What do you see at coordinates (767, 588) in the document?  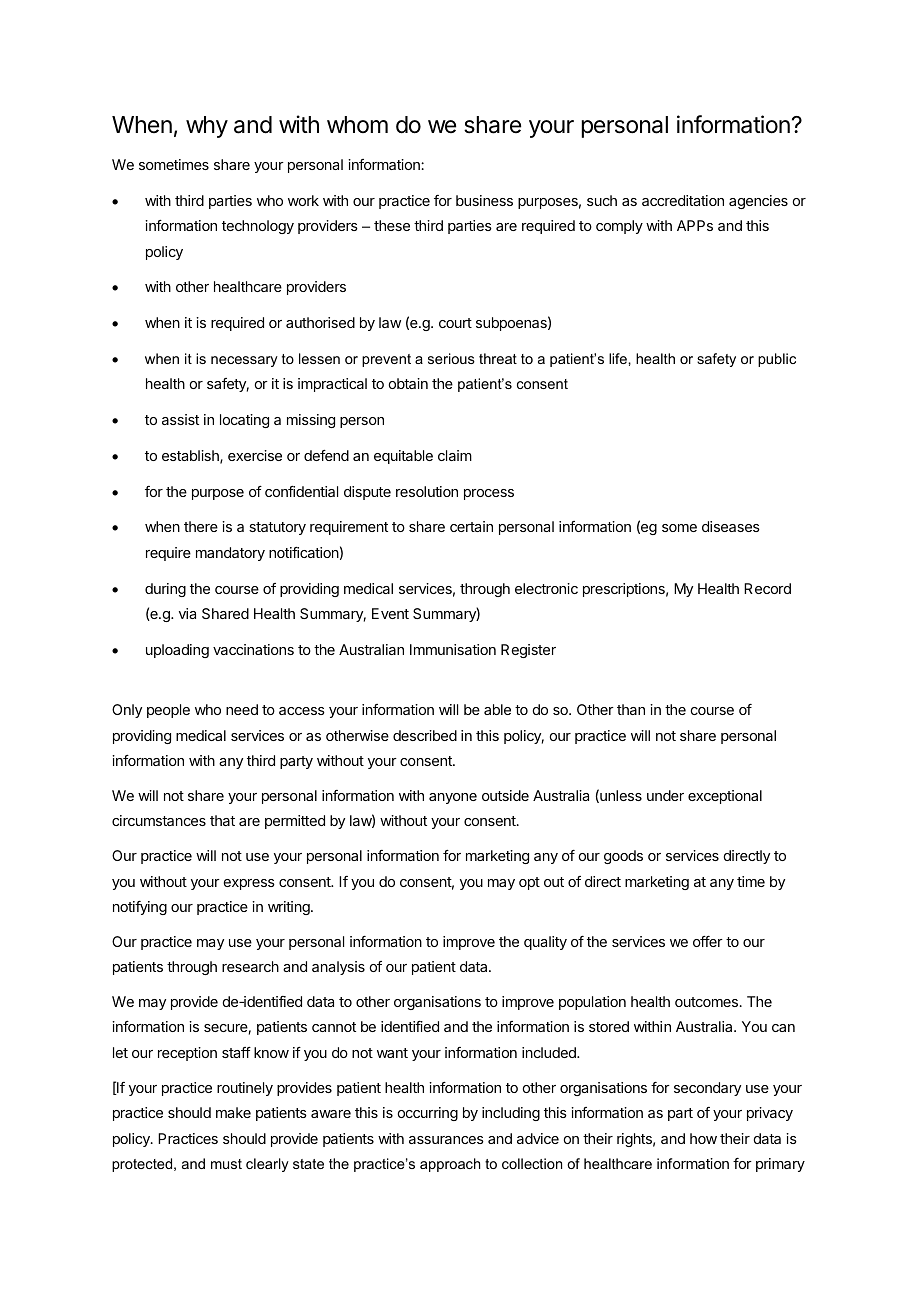 I see `Record` at bounding box center [767, 588].
